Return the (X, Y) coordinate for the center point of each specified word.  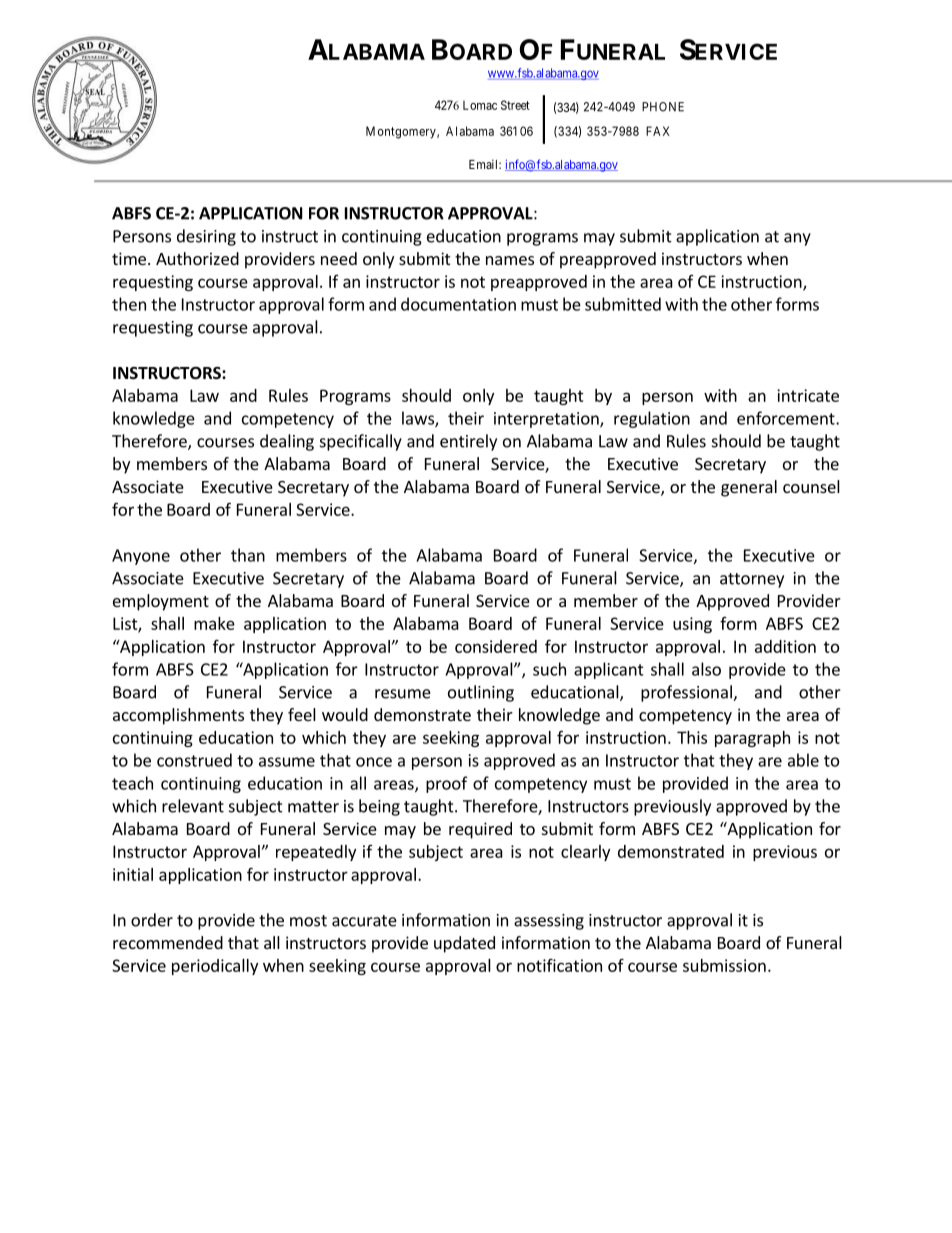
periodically (215, 967)
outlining (481, 693)
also (706, 669)
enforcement (787, 418)
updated (464, 944)
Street (515, 105)
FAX (658, 131)
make (214, 623)
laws (419, 419)
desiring (206, 237)
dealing (287, 442)
